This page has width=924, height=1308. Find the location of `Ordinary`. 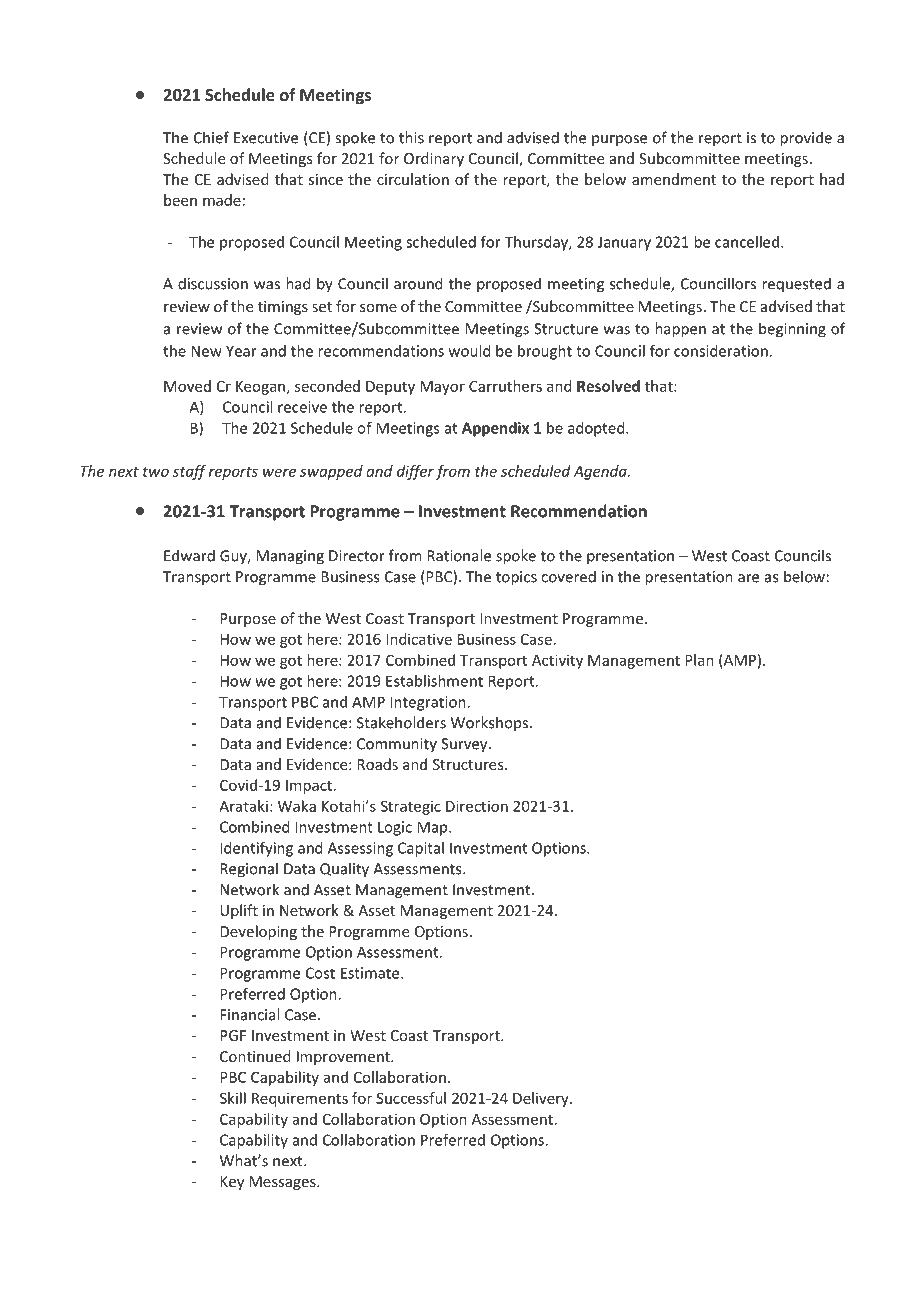

Ordinary is located at coordinates (434, 159).
